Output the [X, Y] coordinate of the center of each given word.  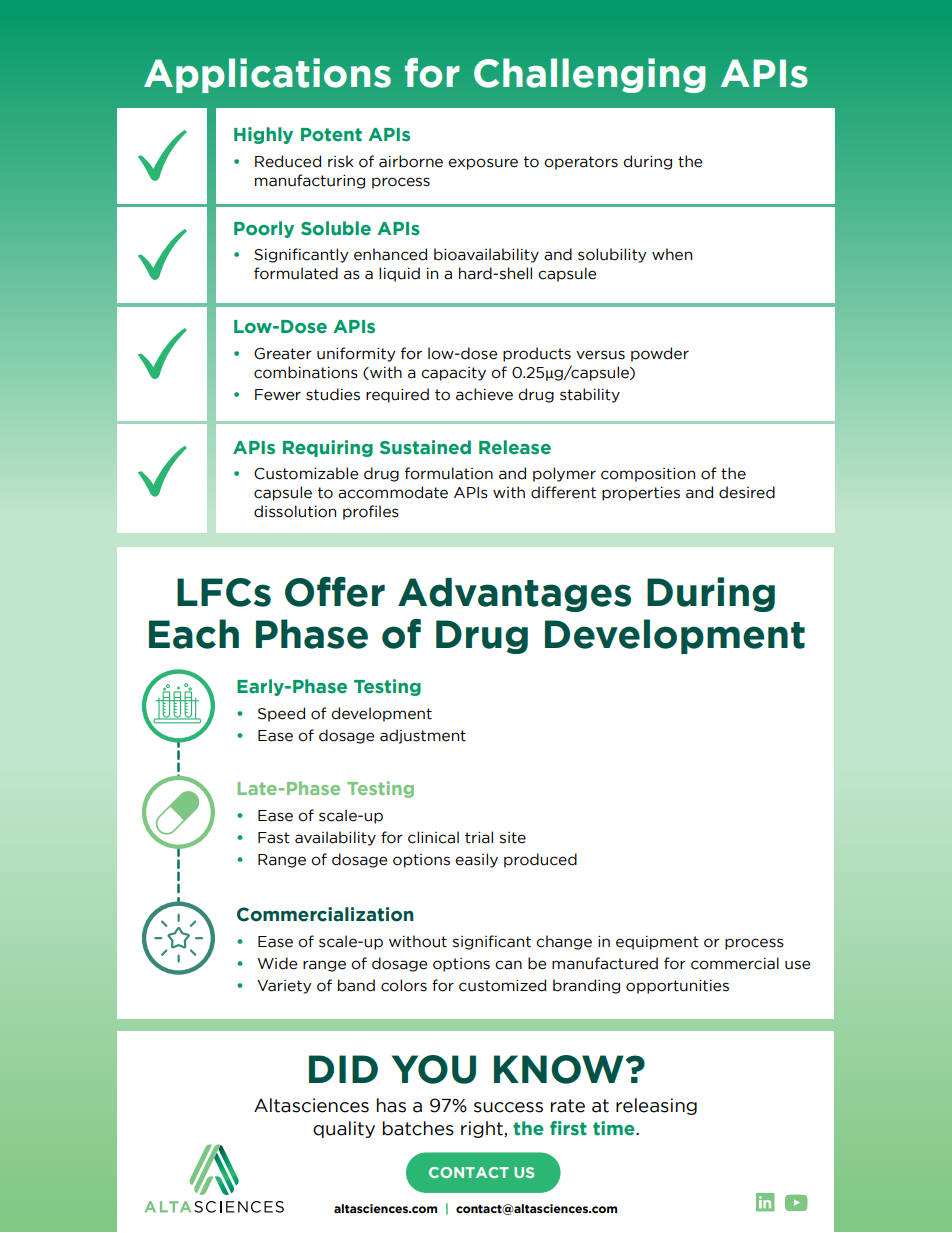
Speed [281, 714]
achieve [484, 394]
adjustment [423, 736]
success [508, 1107]
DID [343, 1069]
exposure [483, 164]
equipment [657, 943]
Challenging [590, 75]
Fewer [278, 395]
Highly [263, 135]
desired [747, 492]
